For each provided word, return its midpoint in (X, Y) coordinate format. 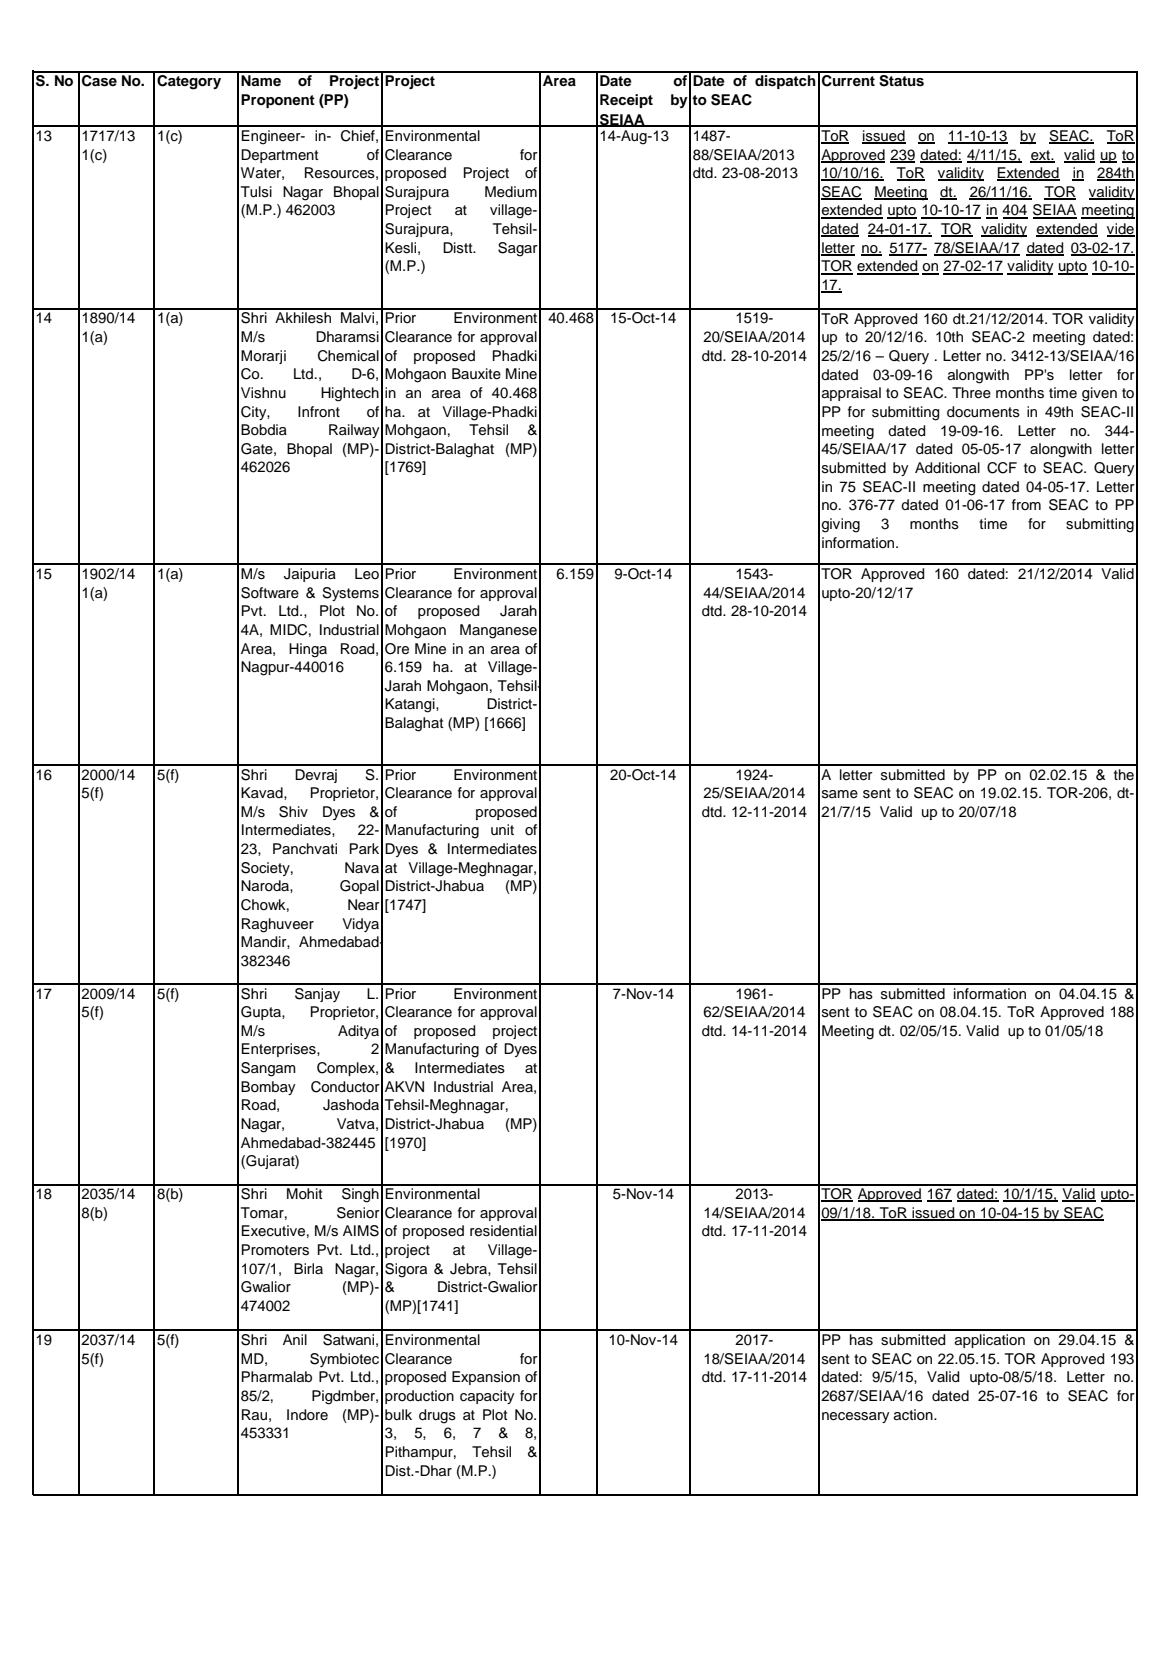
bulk (398, 1414)
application (990, 1341)
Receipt (626, 101)
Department (280, 156)
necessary (855, 1417)
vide (1121, 230)
